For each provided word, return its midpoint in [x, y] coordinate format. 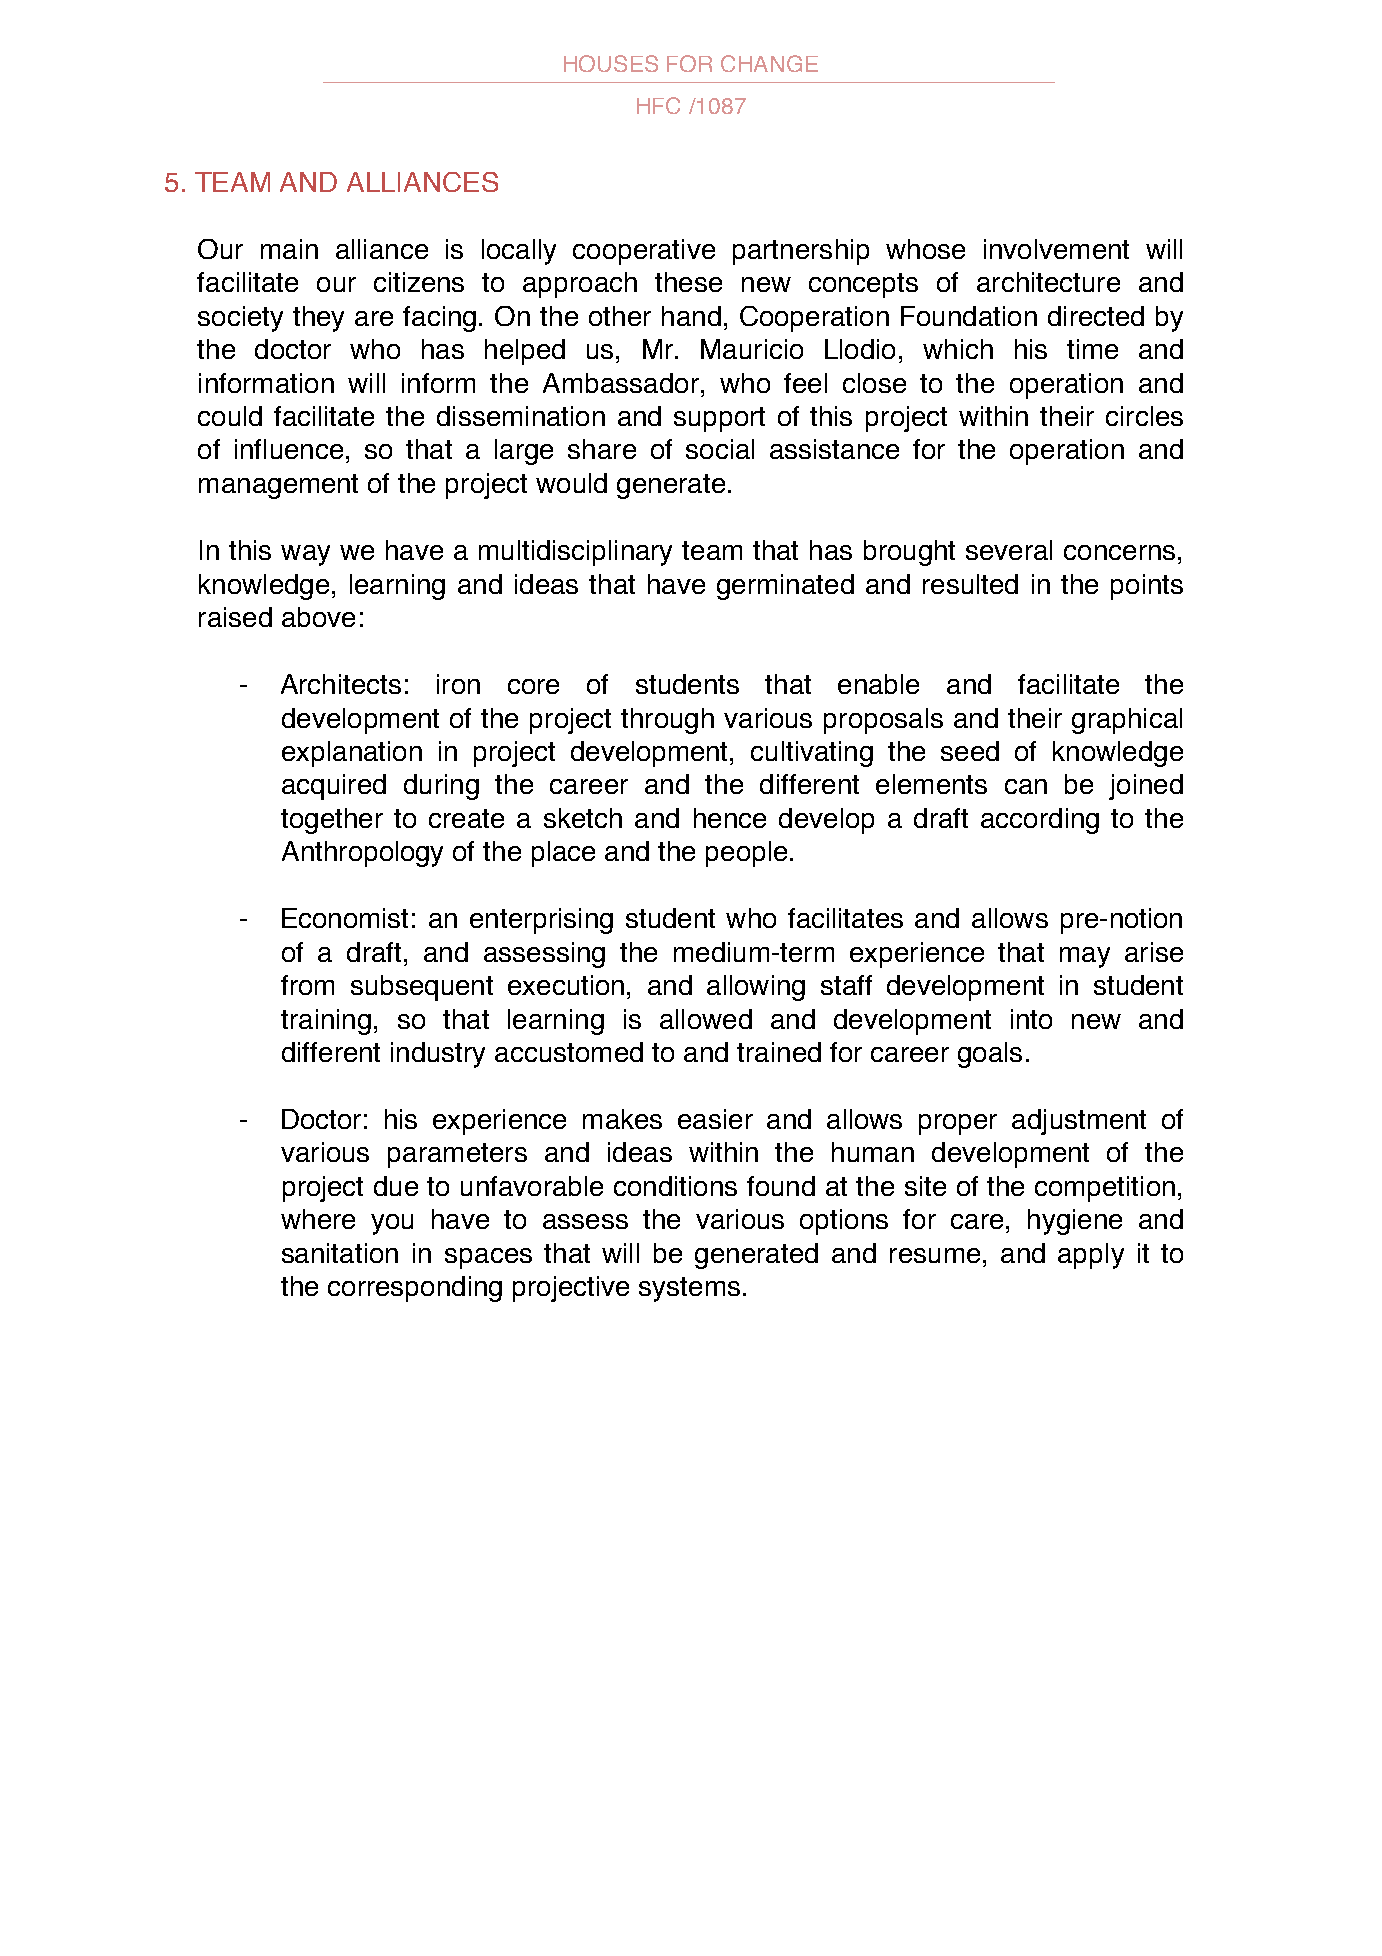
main [289, 249]
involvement [1056, 249]
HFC [658, 105]
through [667, 721]
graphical [1127, 721]
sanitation [340, 1253]
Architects [341, 684]
